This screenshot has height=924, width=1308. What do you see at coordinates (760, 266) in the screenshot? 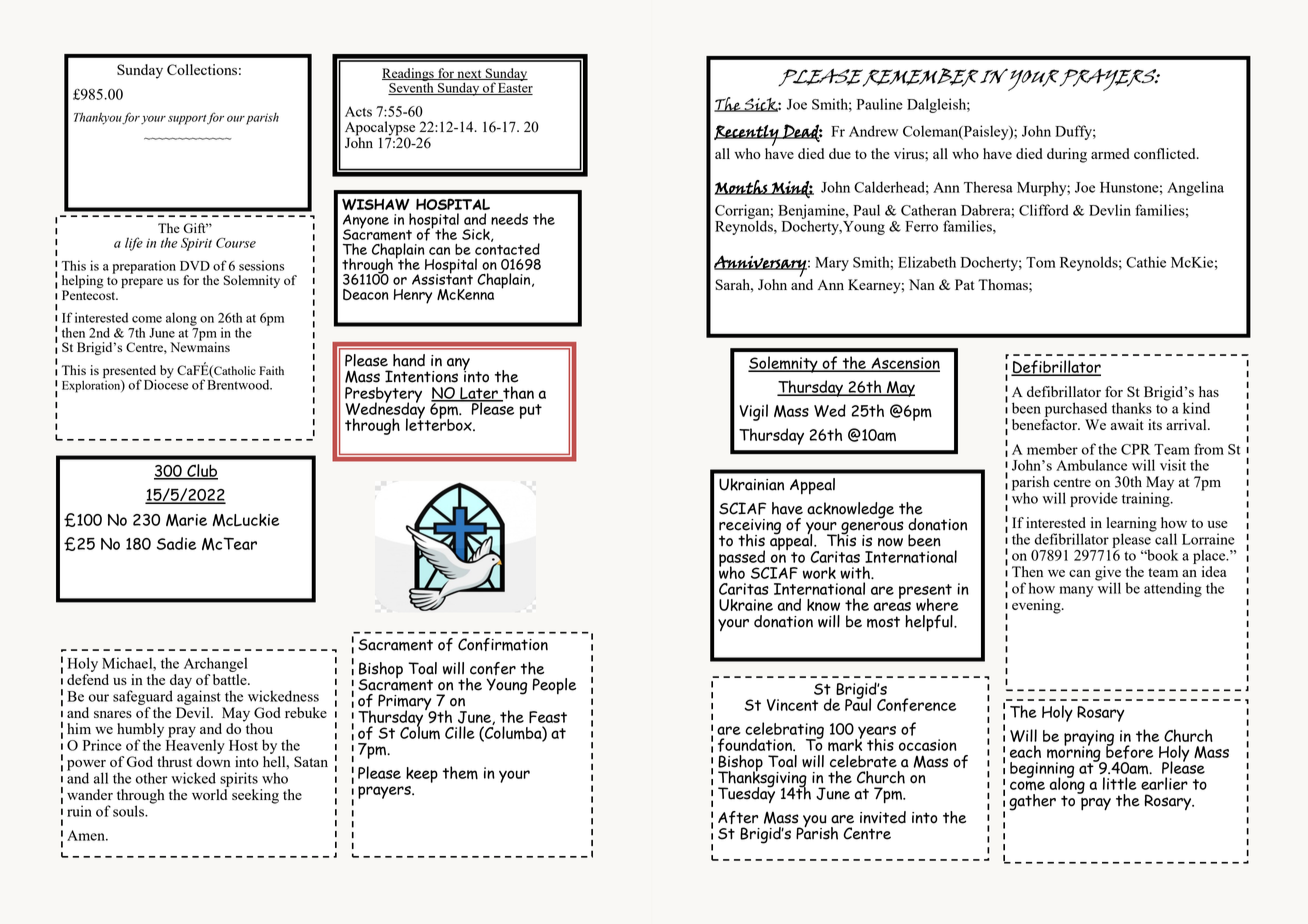
I see `Anniversary` at bounding box center [760, 266].
